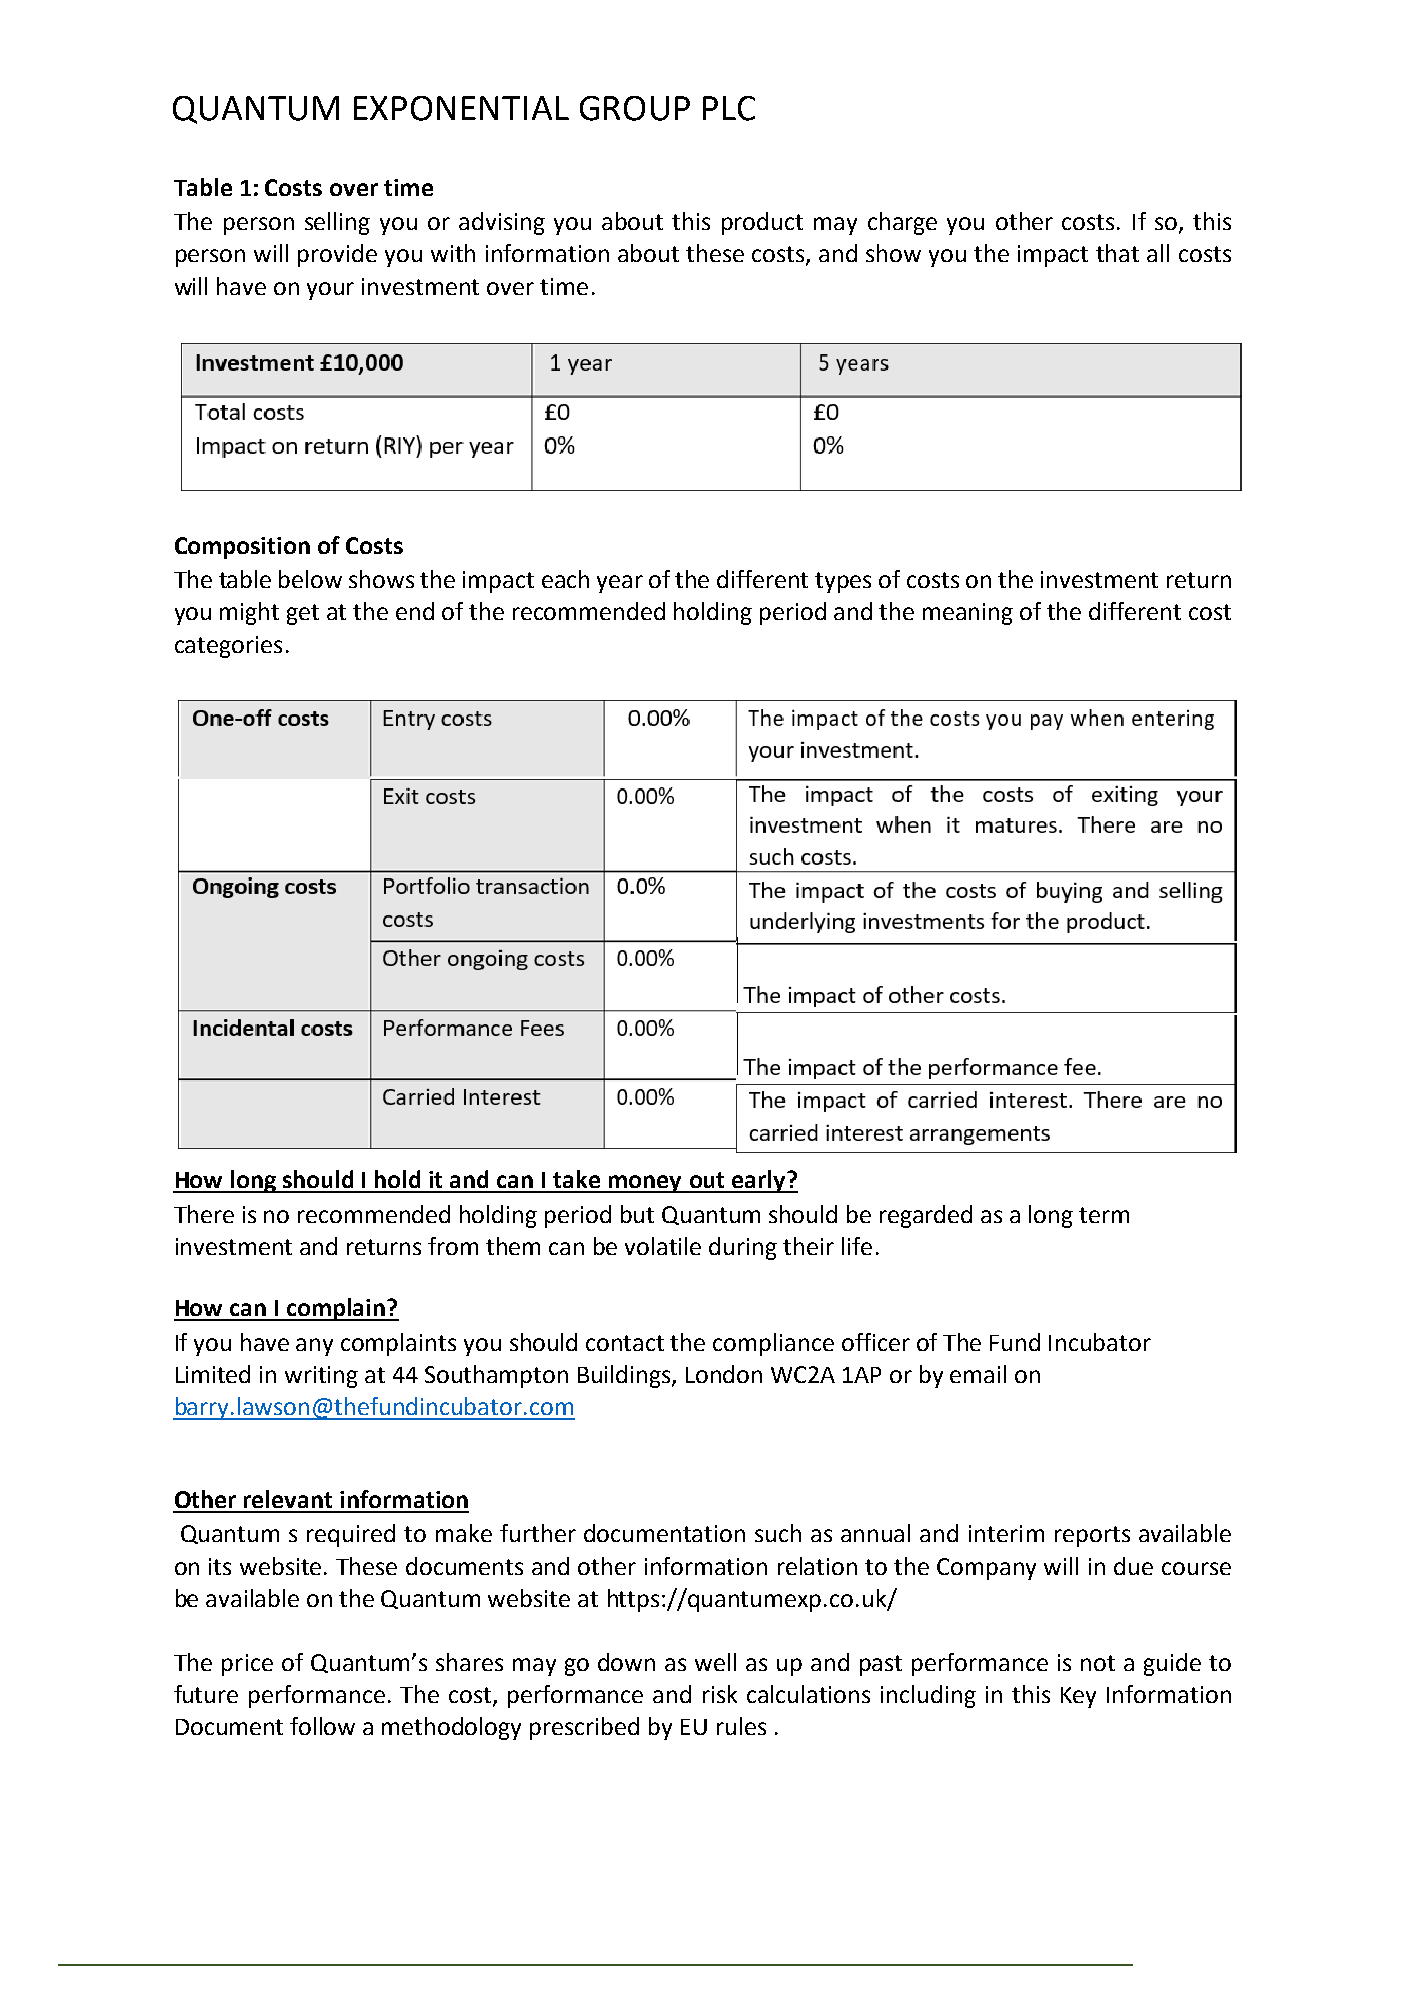 The image size is (1416, 2003). What do you see at coordinates (1104, 1215) in the screenshot?
I see `term` at bounding box center [1104, 1215].
